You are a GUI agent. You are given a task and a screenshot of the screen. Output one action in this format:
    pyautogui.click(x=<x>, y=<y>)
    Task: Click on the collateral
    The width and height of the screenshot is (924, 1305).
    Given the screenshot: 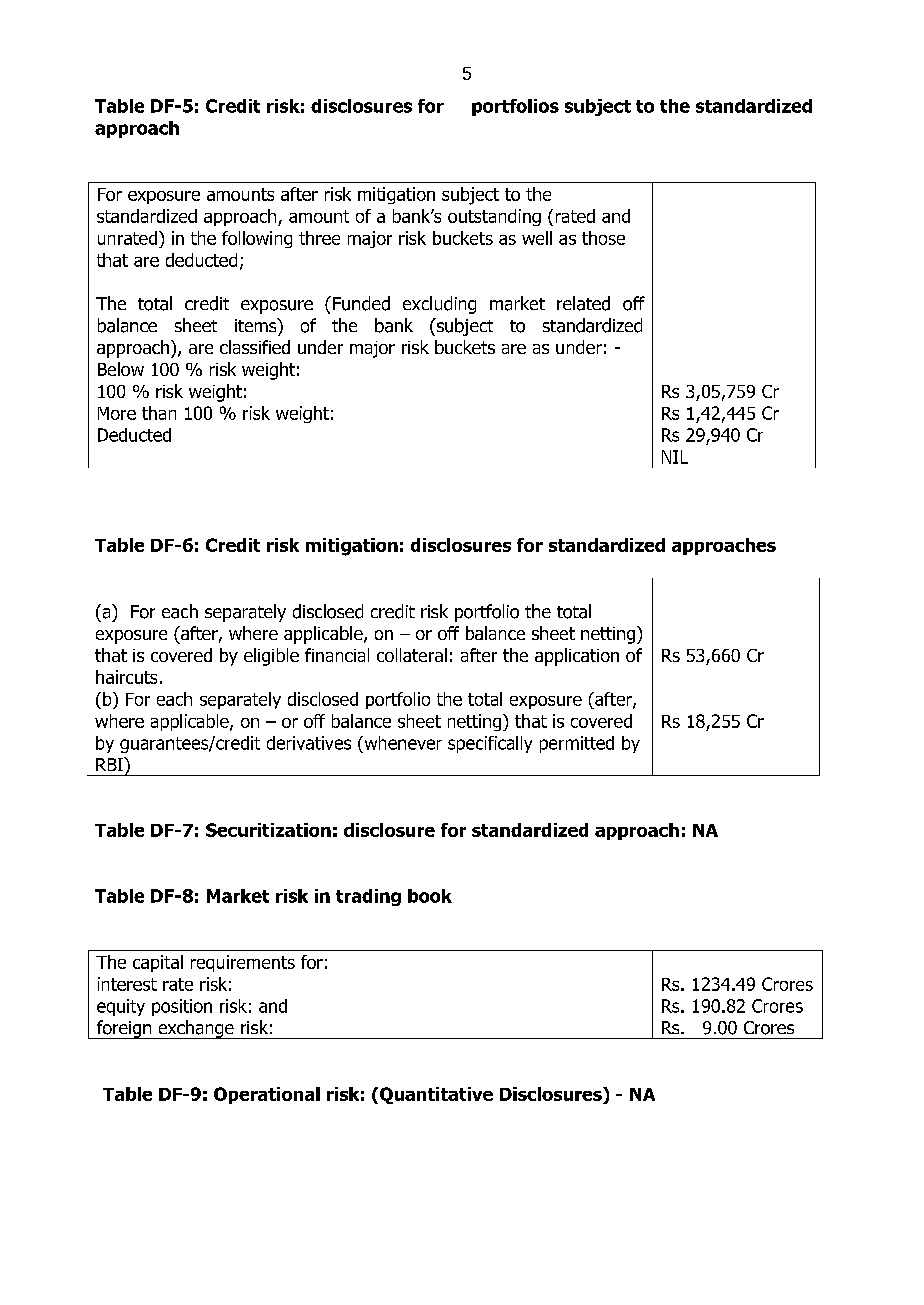 What is the action you would take?
    pyautogui.click(x=412, y=655)
